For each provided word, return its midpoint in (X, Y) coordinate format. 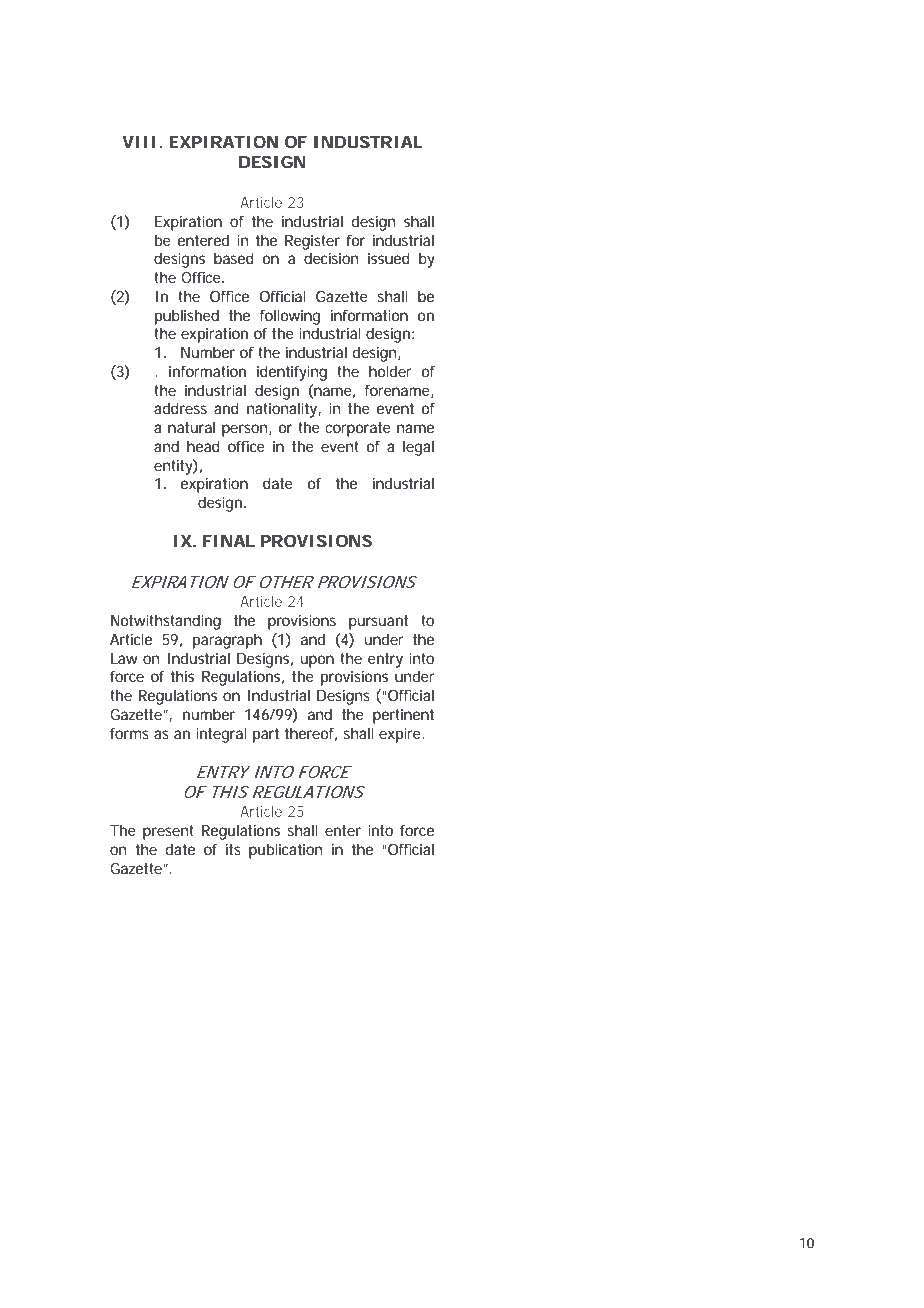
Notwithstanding (166, 622)
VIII (139, 142)
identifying (292, 373)
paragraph (227, 641)
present (168, 832)
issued (389, 258)
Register (312, 242)
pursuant (378, 622)
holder (390, 371)
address (180, 408)
